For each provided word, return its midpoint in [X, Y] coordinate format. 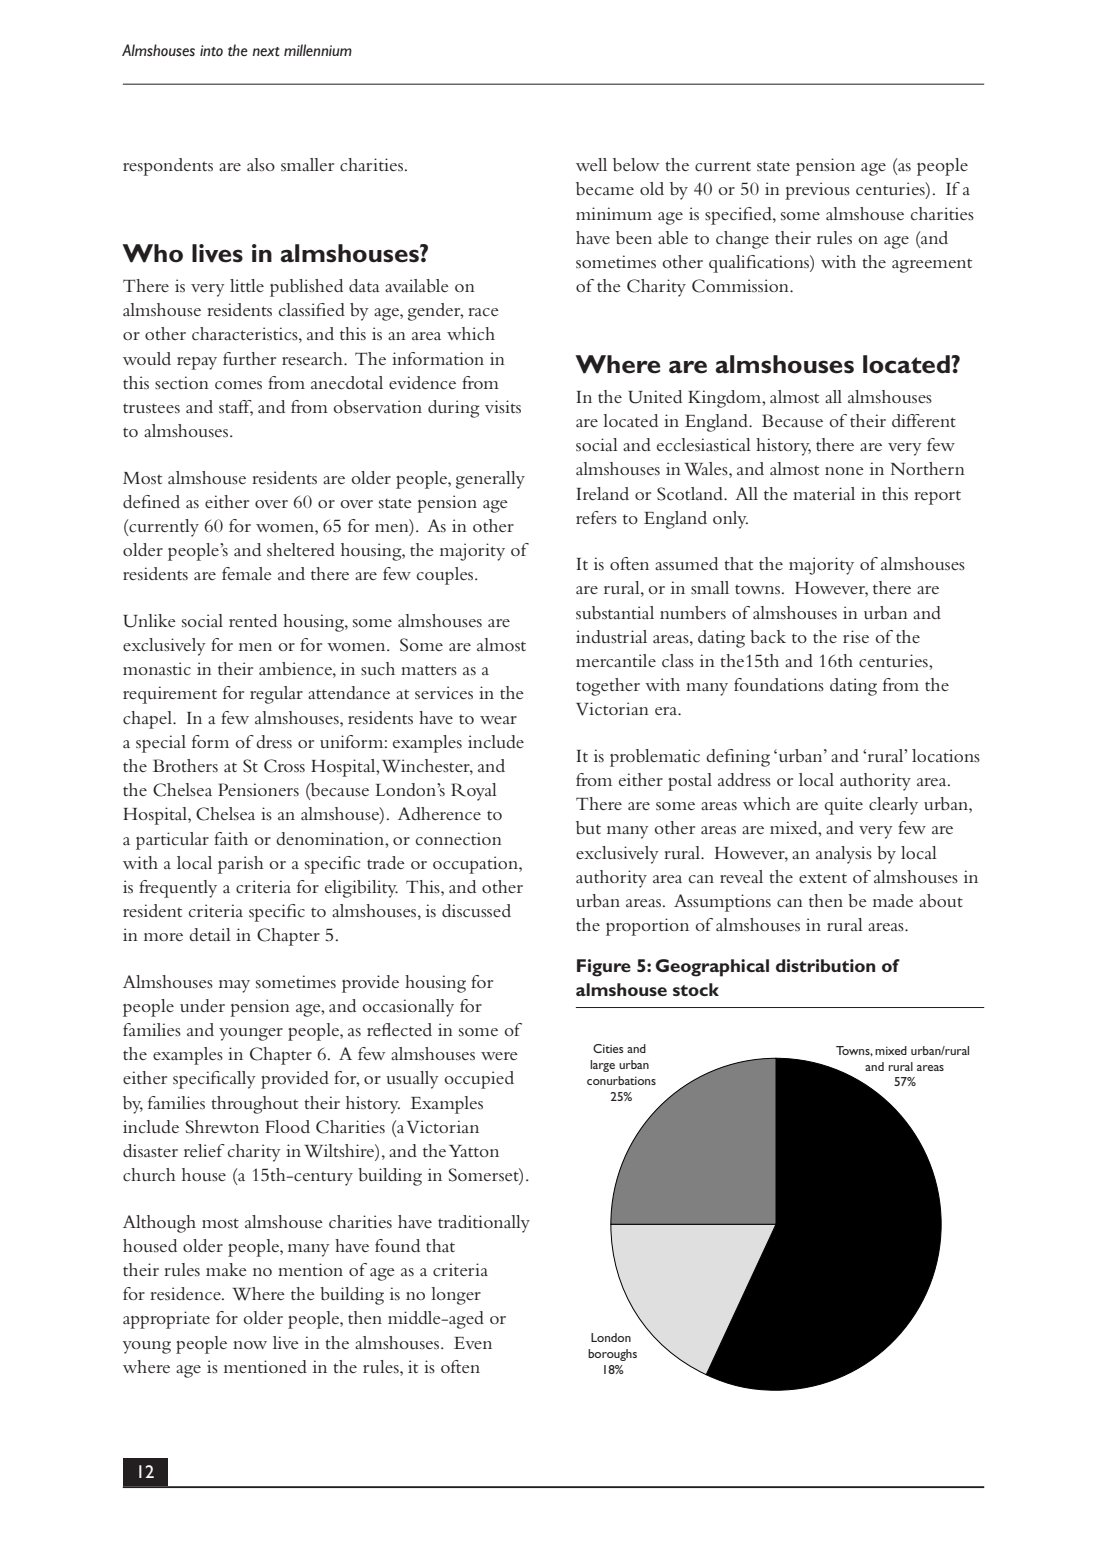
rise [856, 636]
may [234, 986]
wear [498, 720]
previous [817, 191]
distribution [825, 965]
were [499, 1056]
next [266, 52]
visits [503, 406]
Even [473, 1343]
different [924, 420]
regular [276, 695]
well [591, 164]
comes [238, 385]
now [250, 1345]
